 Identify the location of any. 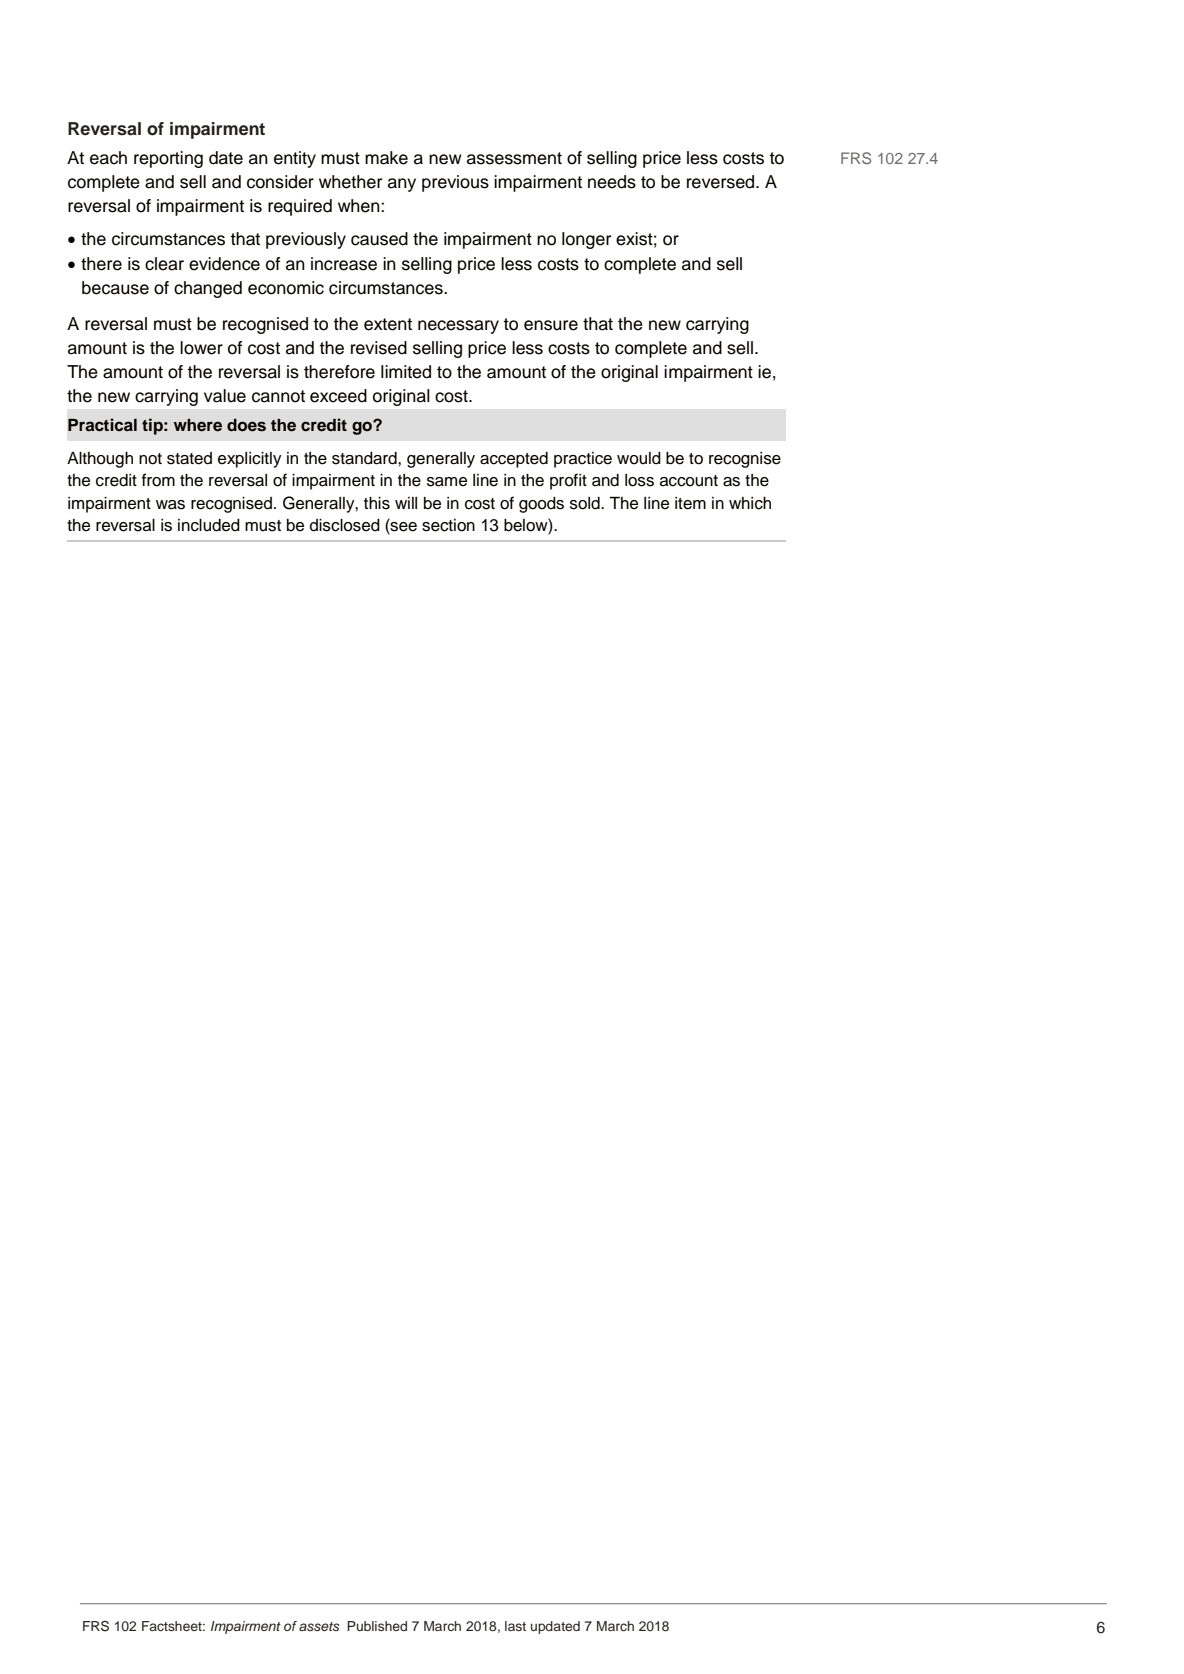
(402, 185).
